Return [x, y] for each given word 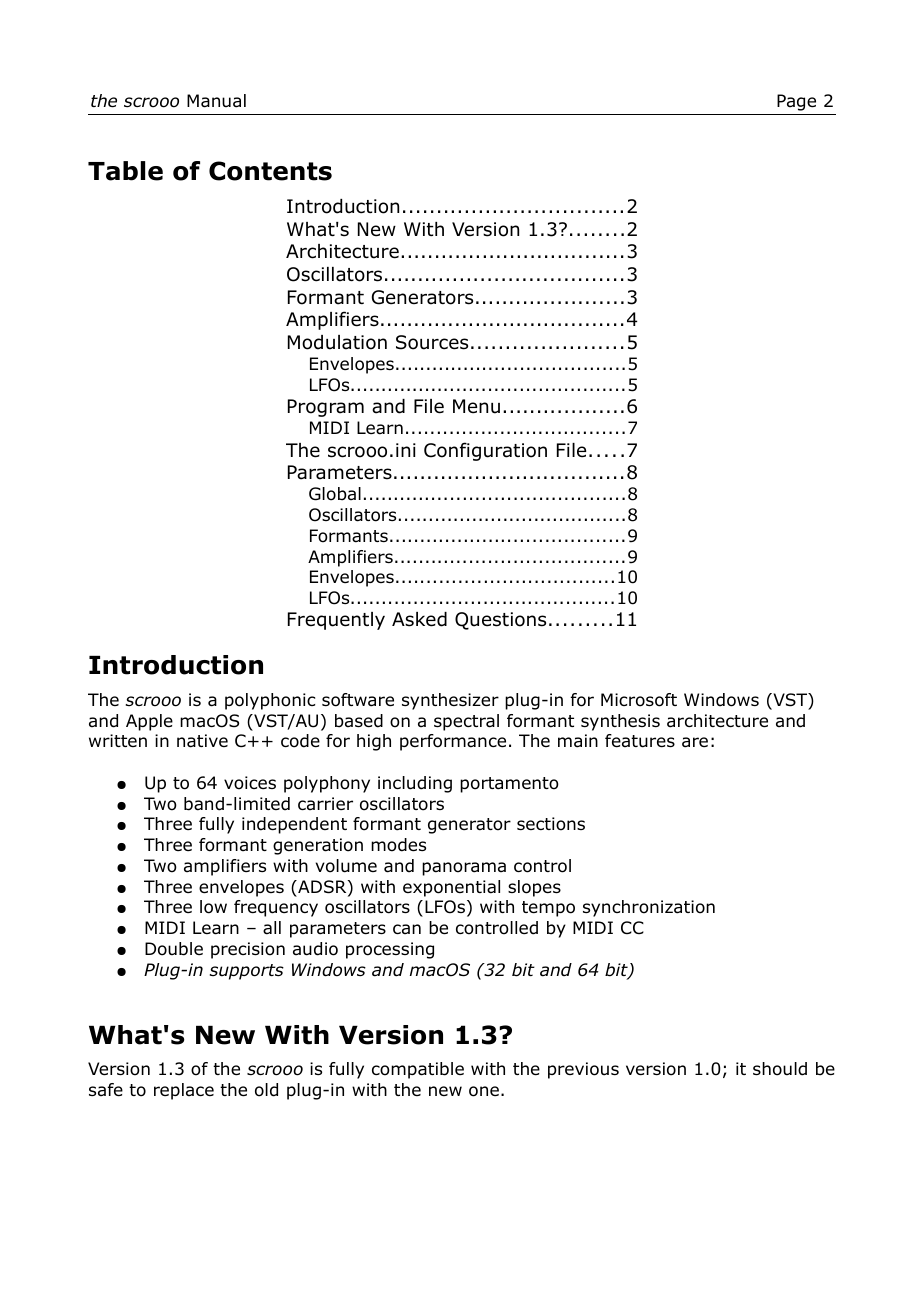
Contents [270, 171]
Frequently [336, 621]
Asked [419, 619]
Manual [216, 101]
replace [184, 1091]
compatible [418, 1070]
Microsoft [639, 700]
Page [796, 102]
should [780, 1069]
